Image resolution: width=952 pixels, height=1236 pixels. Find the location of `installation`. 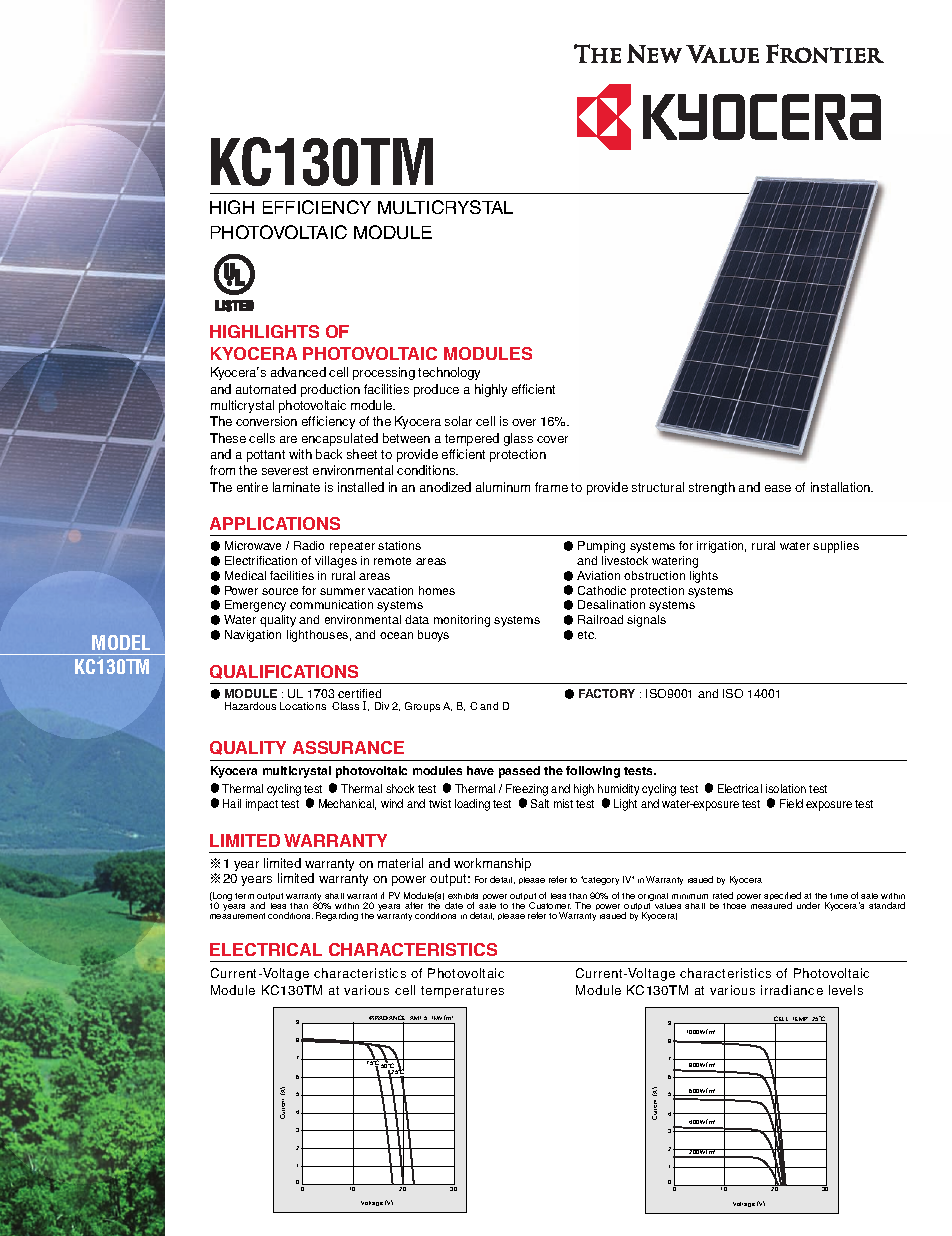

installation is located at coordinates (842, 487).
